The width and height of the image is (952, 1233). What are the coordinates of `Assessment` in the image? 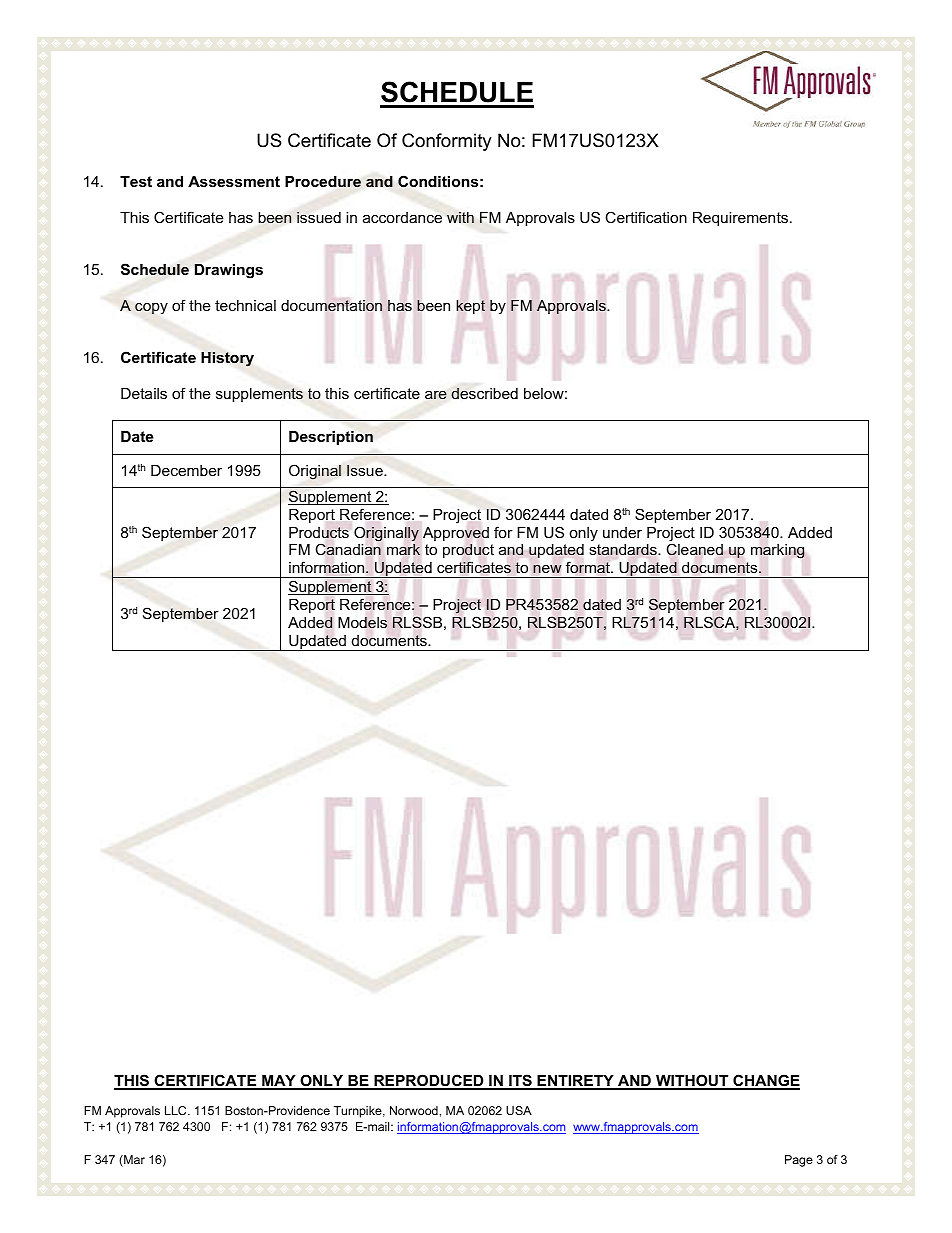 It's located at (234, 181).
